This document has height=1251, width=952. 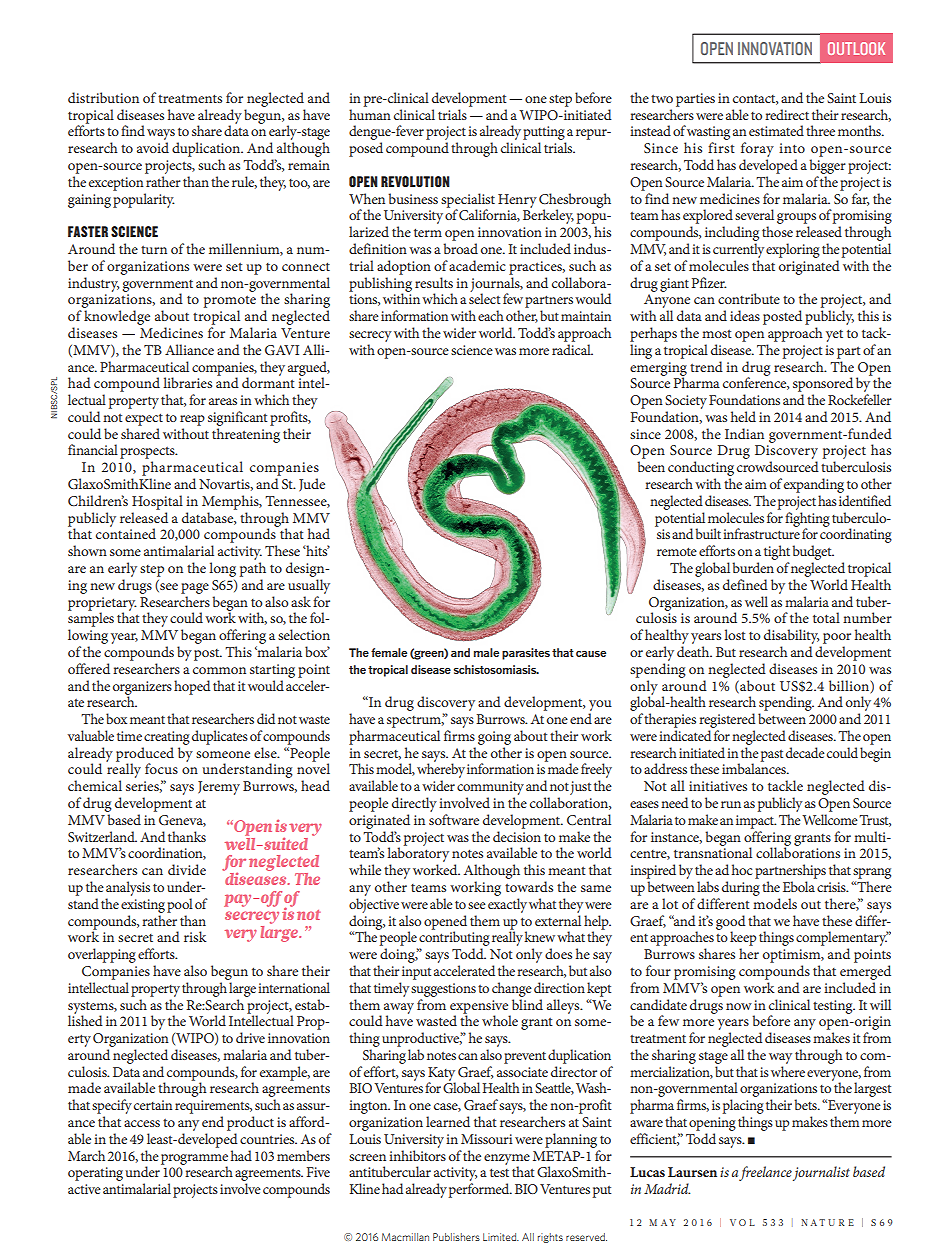 What do you see at coordinates (805, 752) in the document?
I see `decade` at bounding box center [805, 752].
